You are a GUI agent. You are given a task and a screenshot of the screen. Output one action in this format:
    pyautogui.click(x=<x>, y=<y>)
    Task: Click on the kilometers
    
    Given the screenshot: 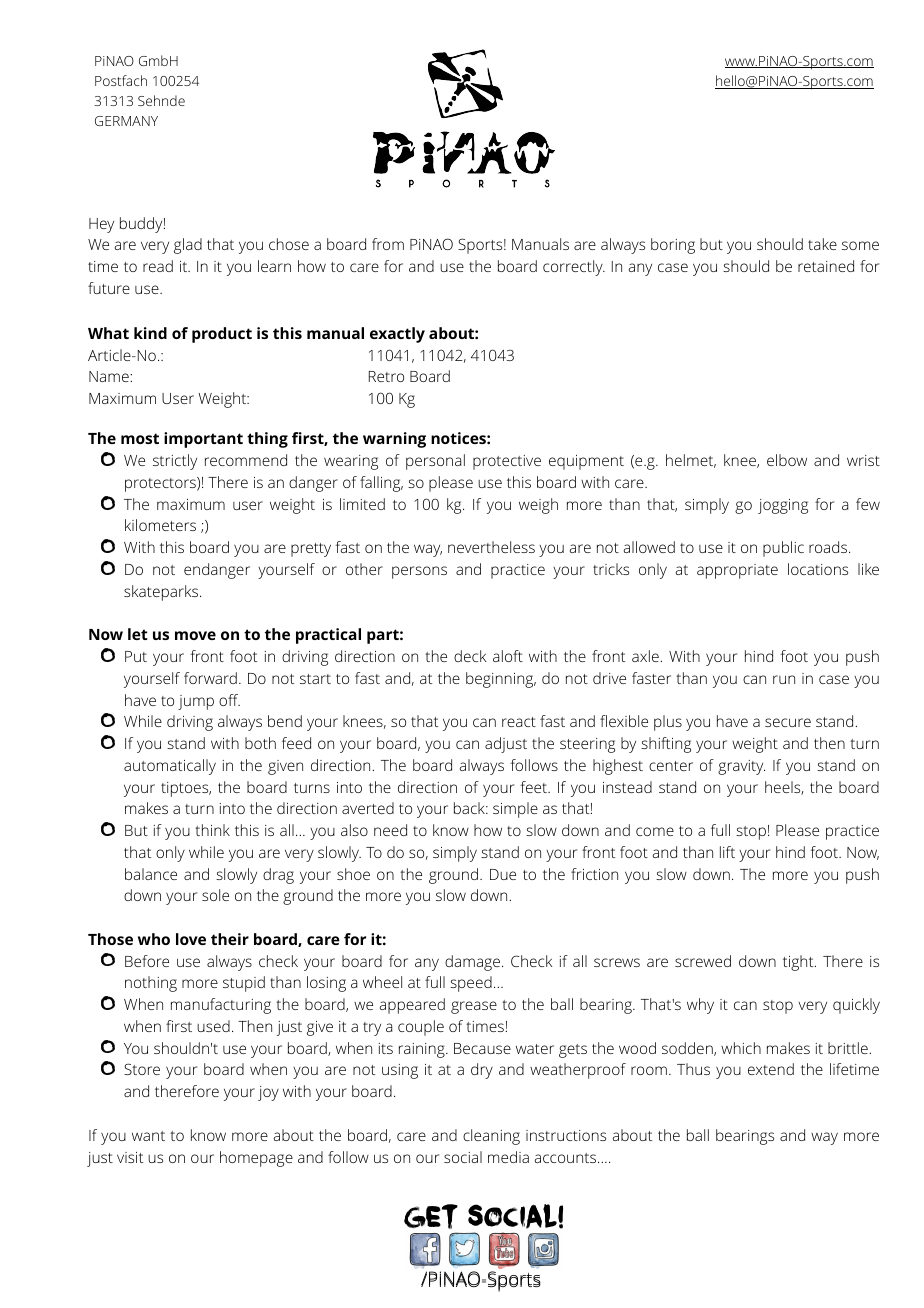 What is the action you would take?
    pyautogui.click(x=160, y=525)
